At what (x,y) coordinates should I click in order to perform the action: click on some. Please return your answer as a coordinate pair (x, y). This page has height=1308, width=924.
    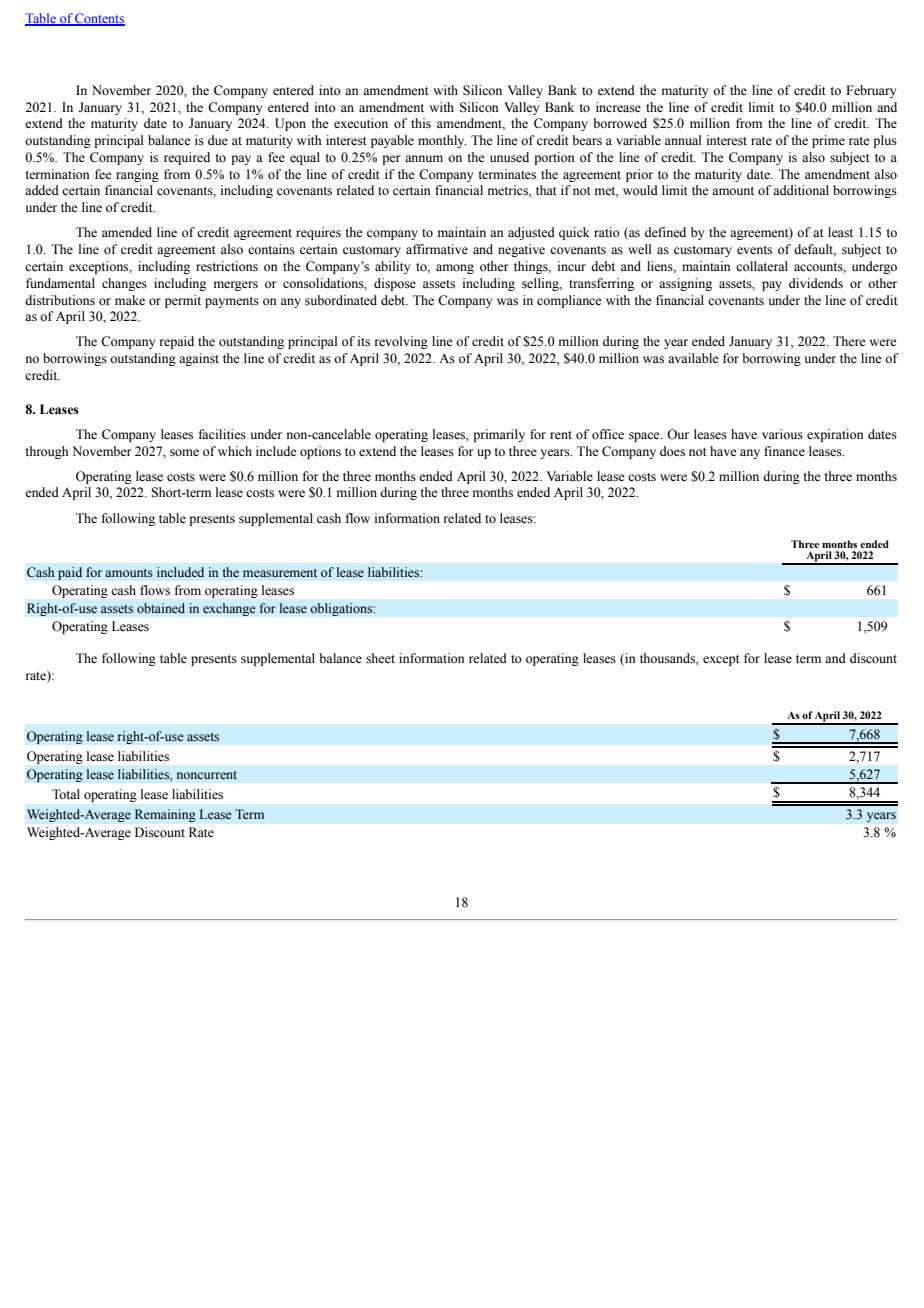
    Looking at the image, I should click on (184, 453).
